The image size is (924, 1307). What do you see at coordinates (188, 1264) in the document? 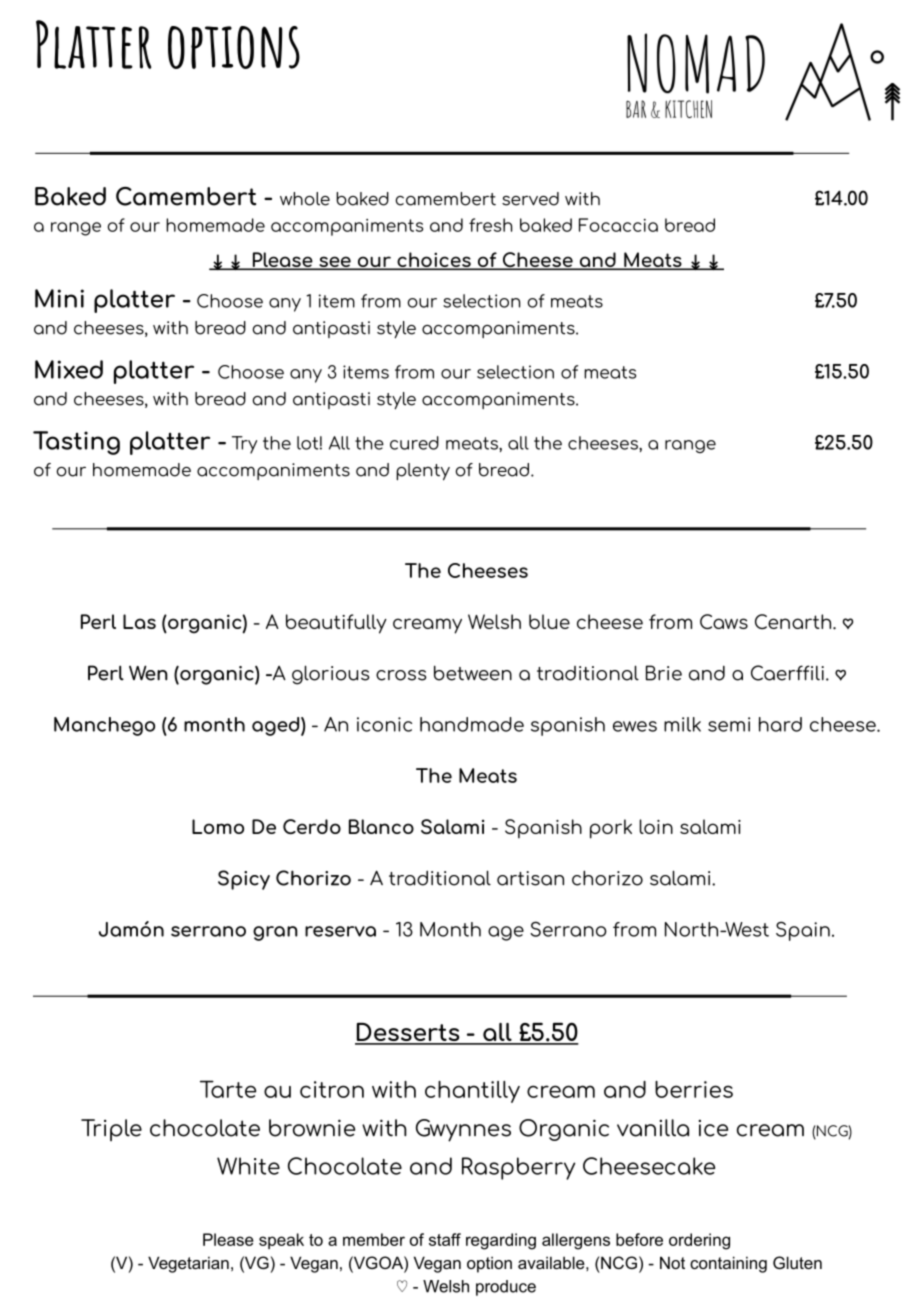
I see `Vegetarian` at bounding box center [188, 1264].
